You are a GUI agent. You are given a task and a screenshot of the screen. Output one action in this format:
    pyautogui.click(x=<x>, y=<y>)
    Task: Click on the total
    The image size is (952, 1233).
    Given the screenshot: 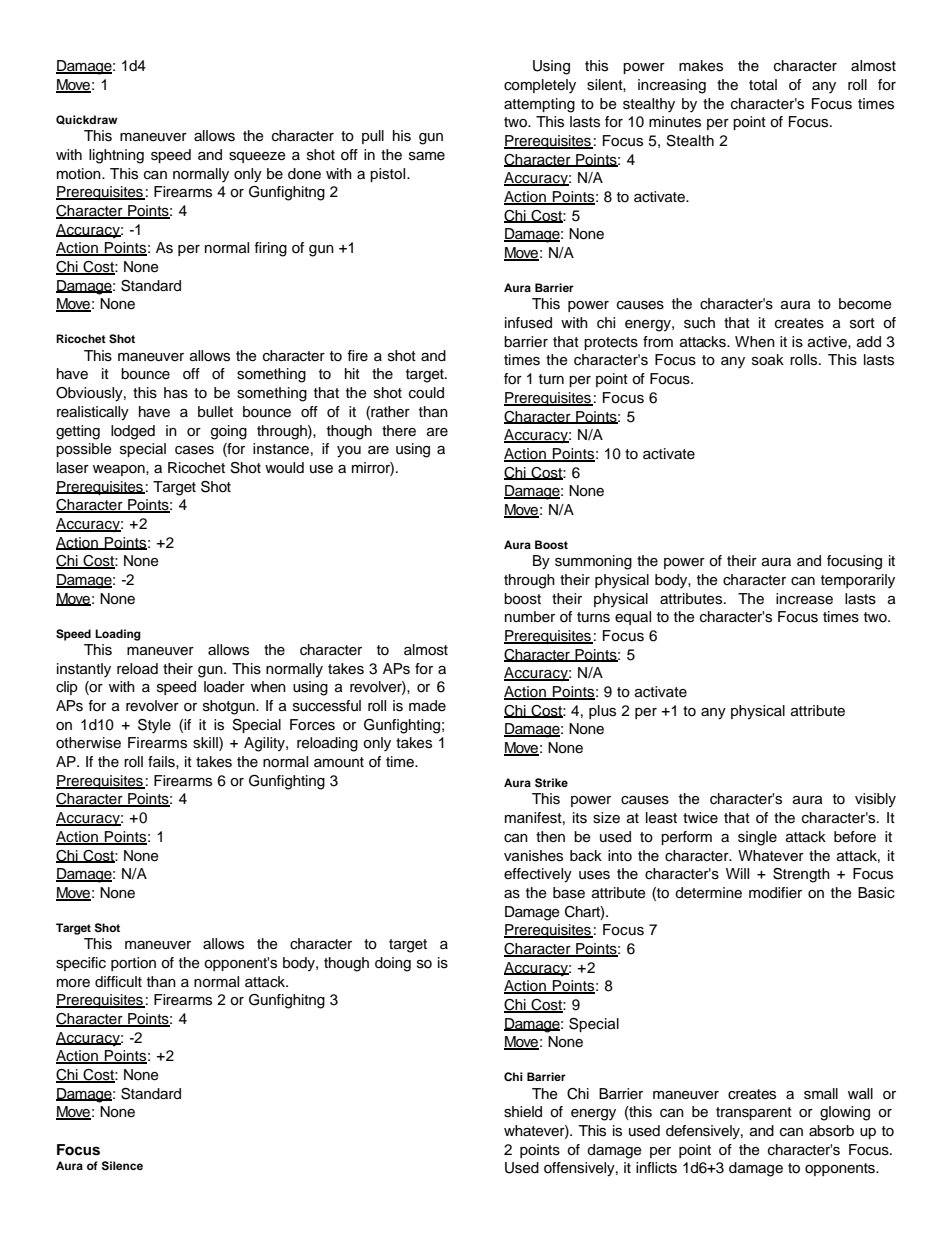 What is the action you would take?
    pyautogui.click(x=763, y=85)
